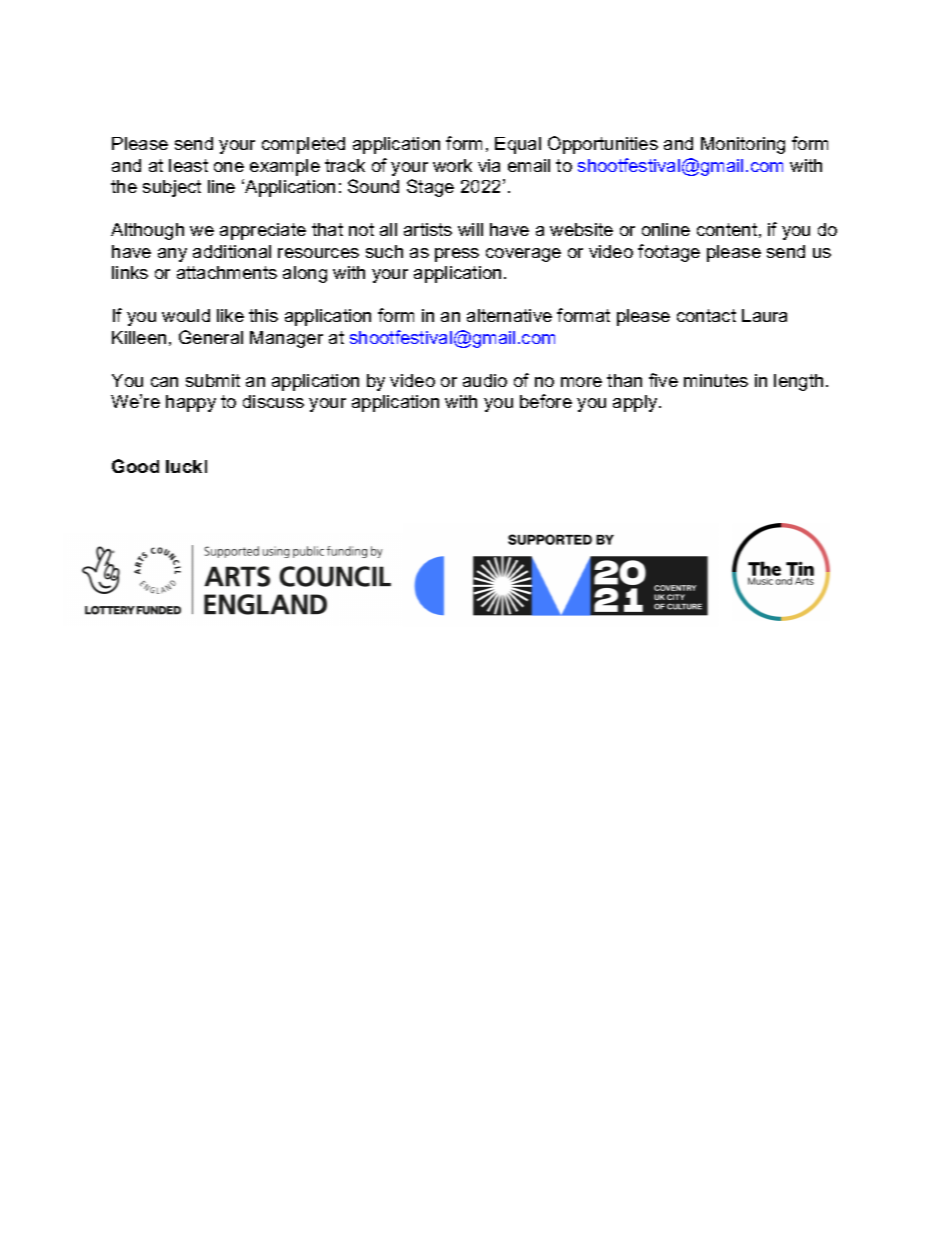 The image size is (952, 1233). What do you see at coordinates (186, 315) in the document?
I see `would` at bounding box center [186, 315].
